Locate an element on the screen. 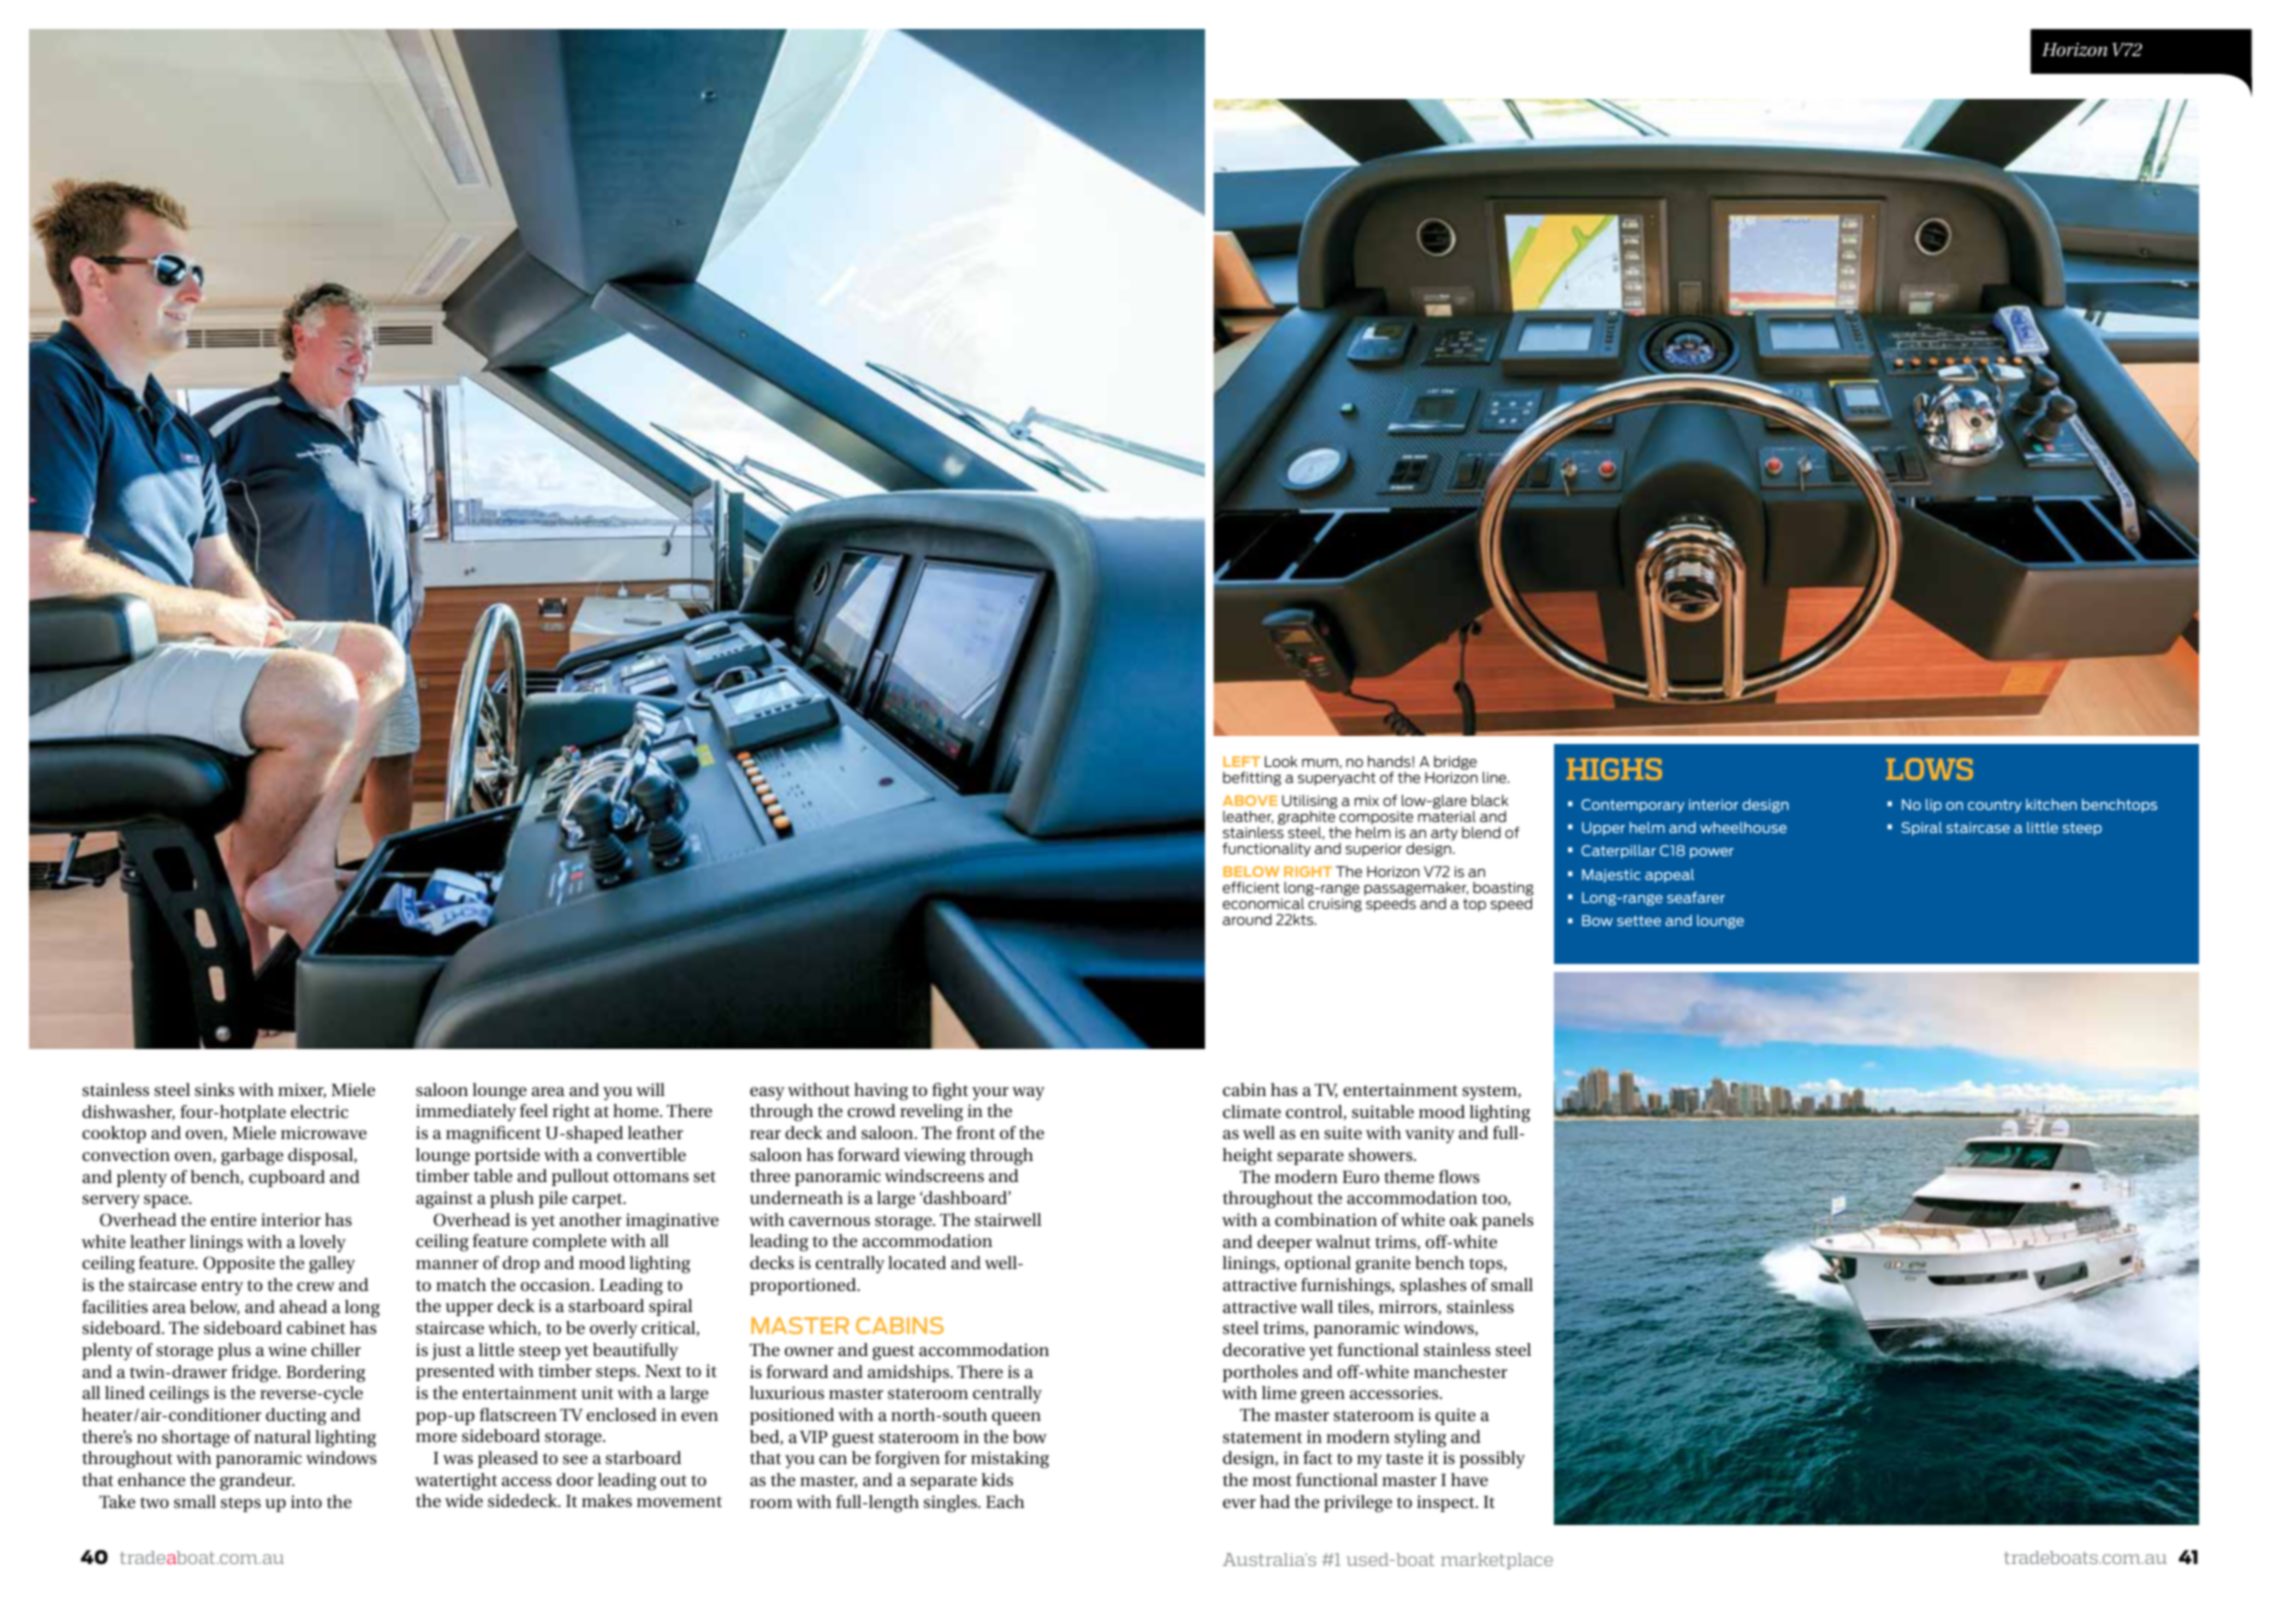 This screenshot has height=1609, width=2281. crew is located at coordinates (316, 1286).
